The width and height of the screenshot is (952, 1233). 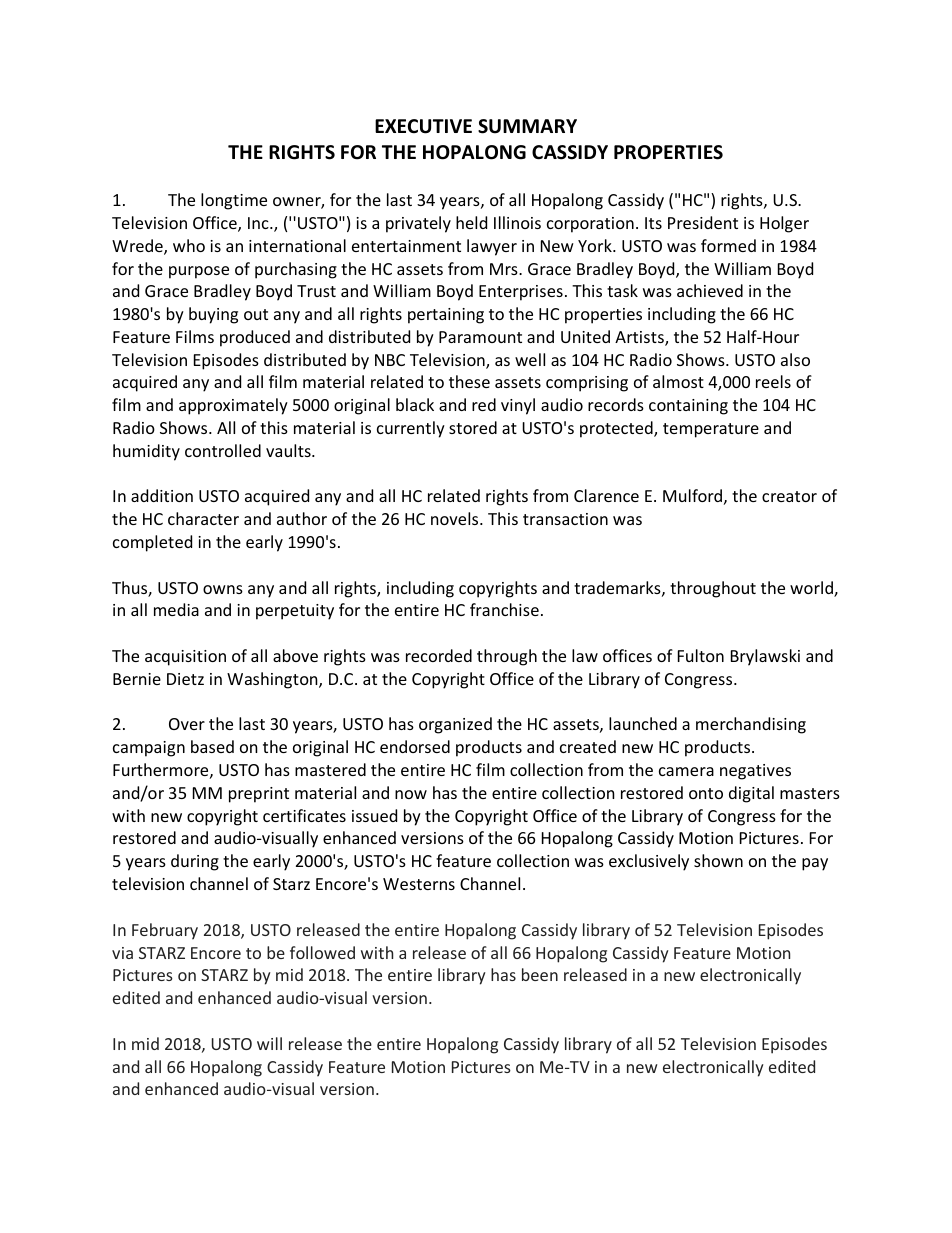 I want to click on February, so click(x=165, y=931).
